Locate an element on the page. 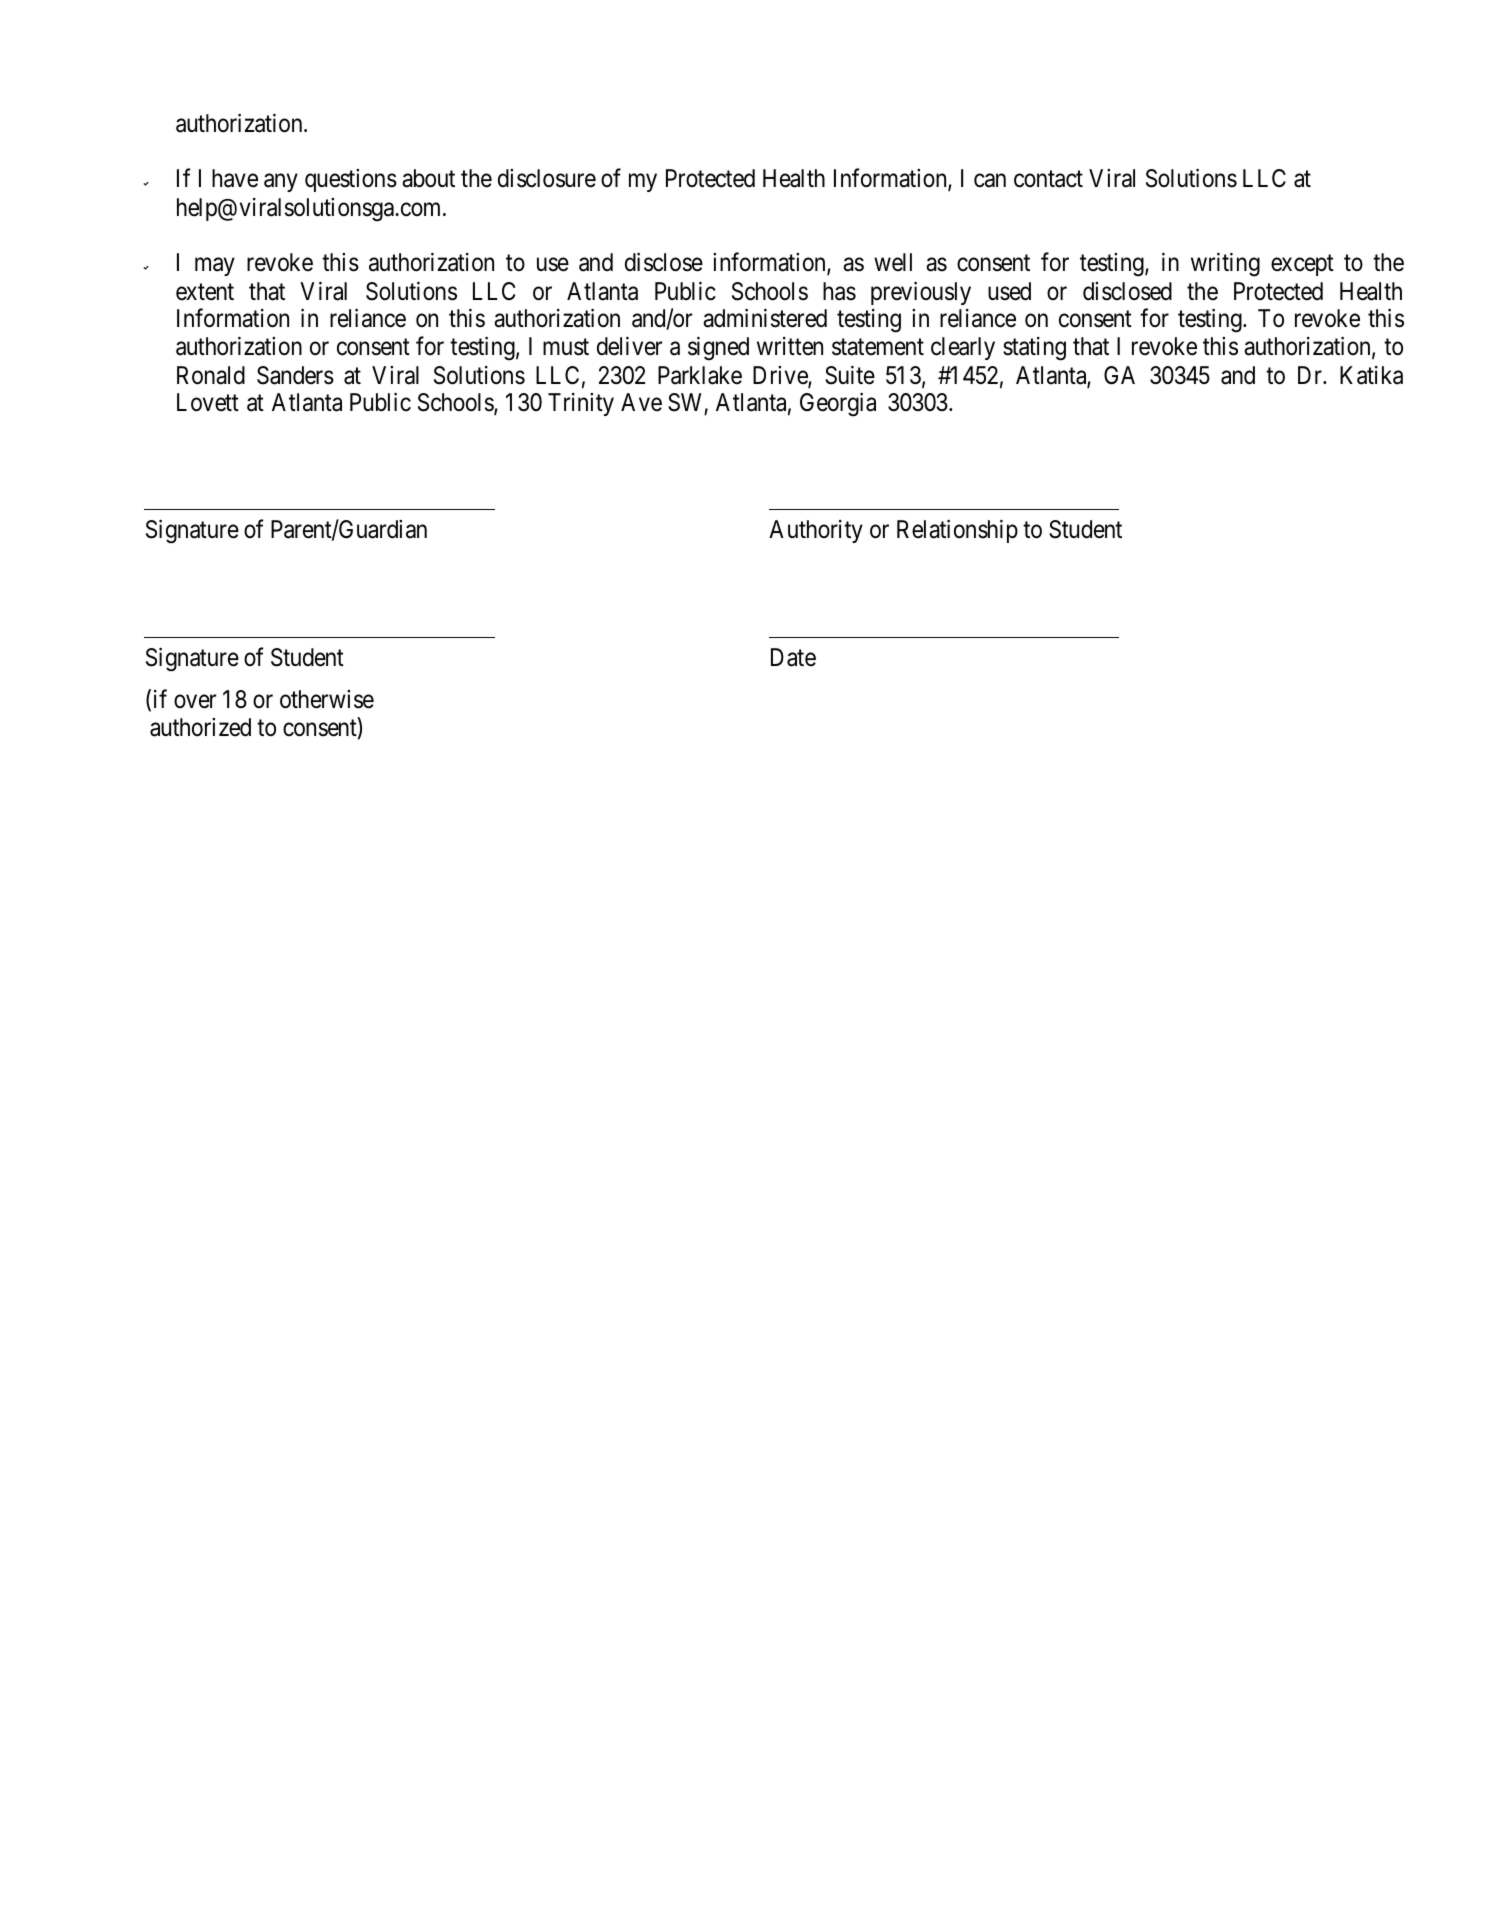 The width and height of the image is (1490, 1928). disclosure is located at coordinates (547, 178).
